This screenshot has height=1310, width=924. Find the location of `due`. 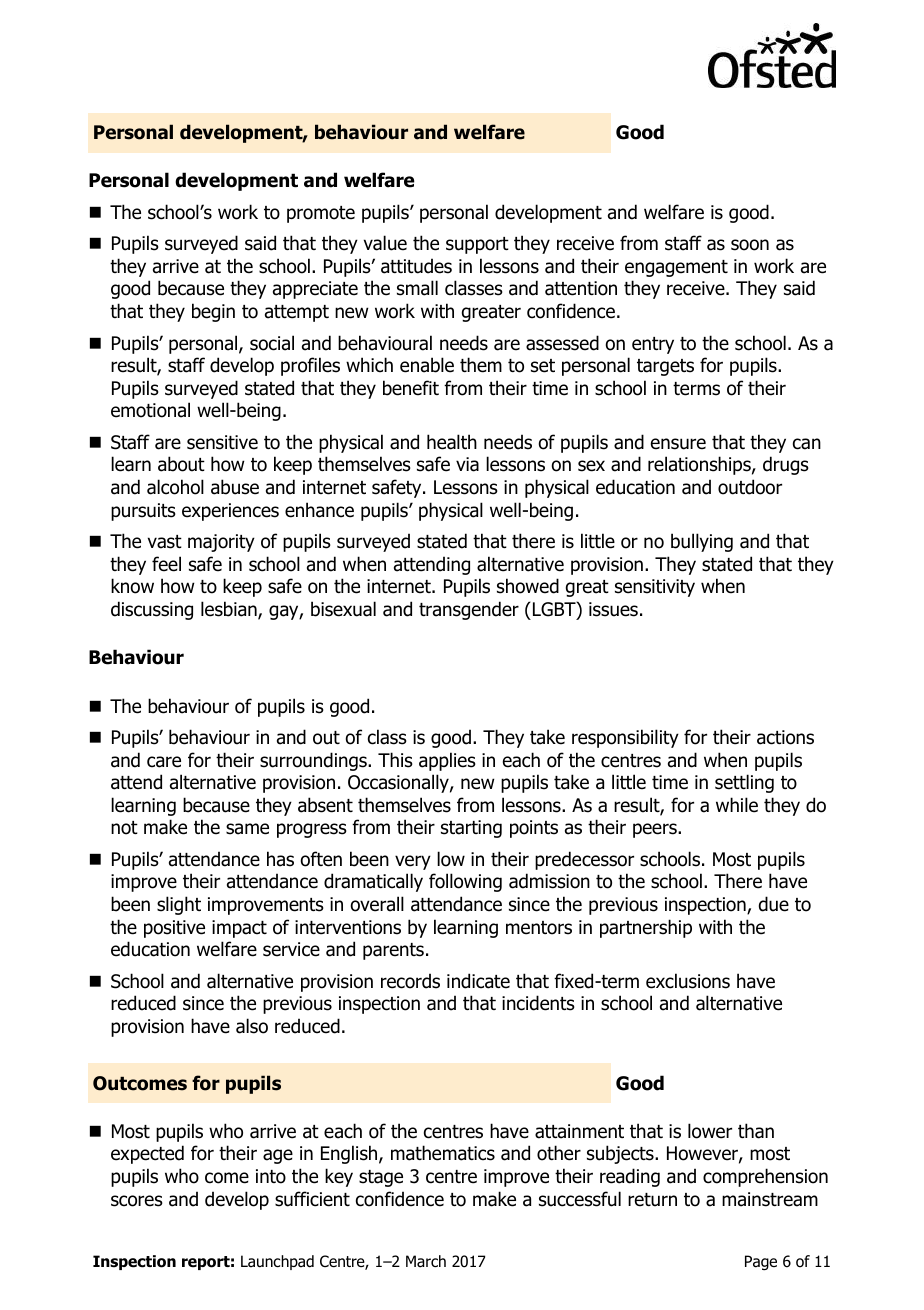

due is located at coordinates (774, 904).
